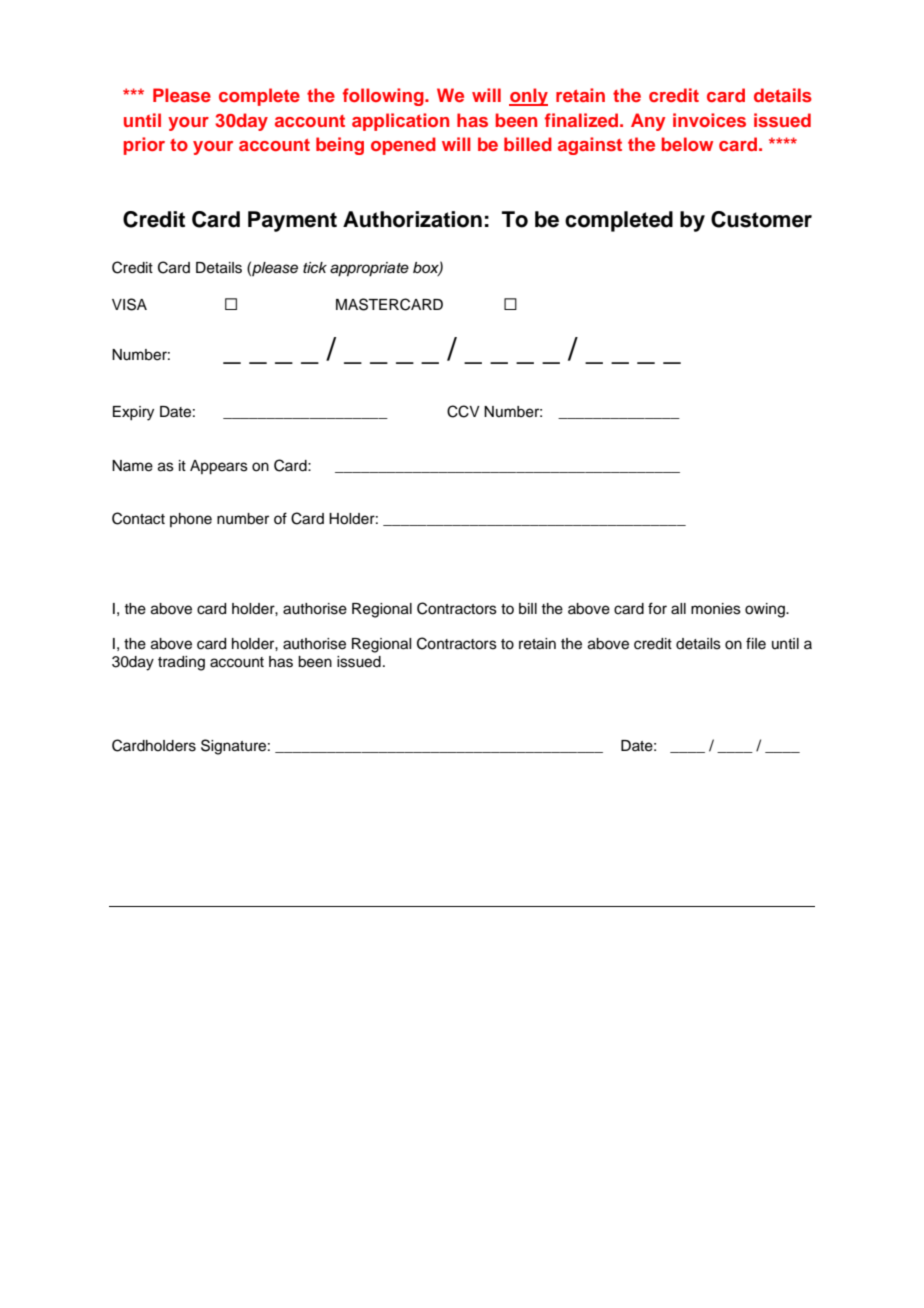  What do you see at coordinates (369, 269) in the page?
I see `appropriate` at bounding box center [369, 269].
